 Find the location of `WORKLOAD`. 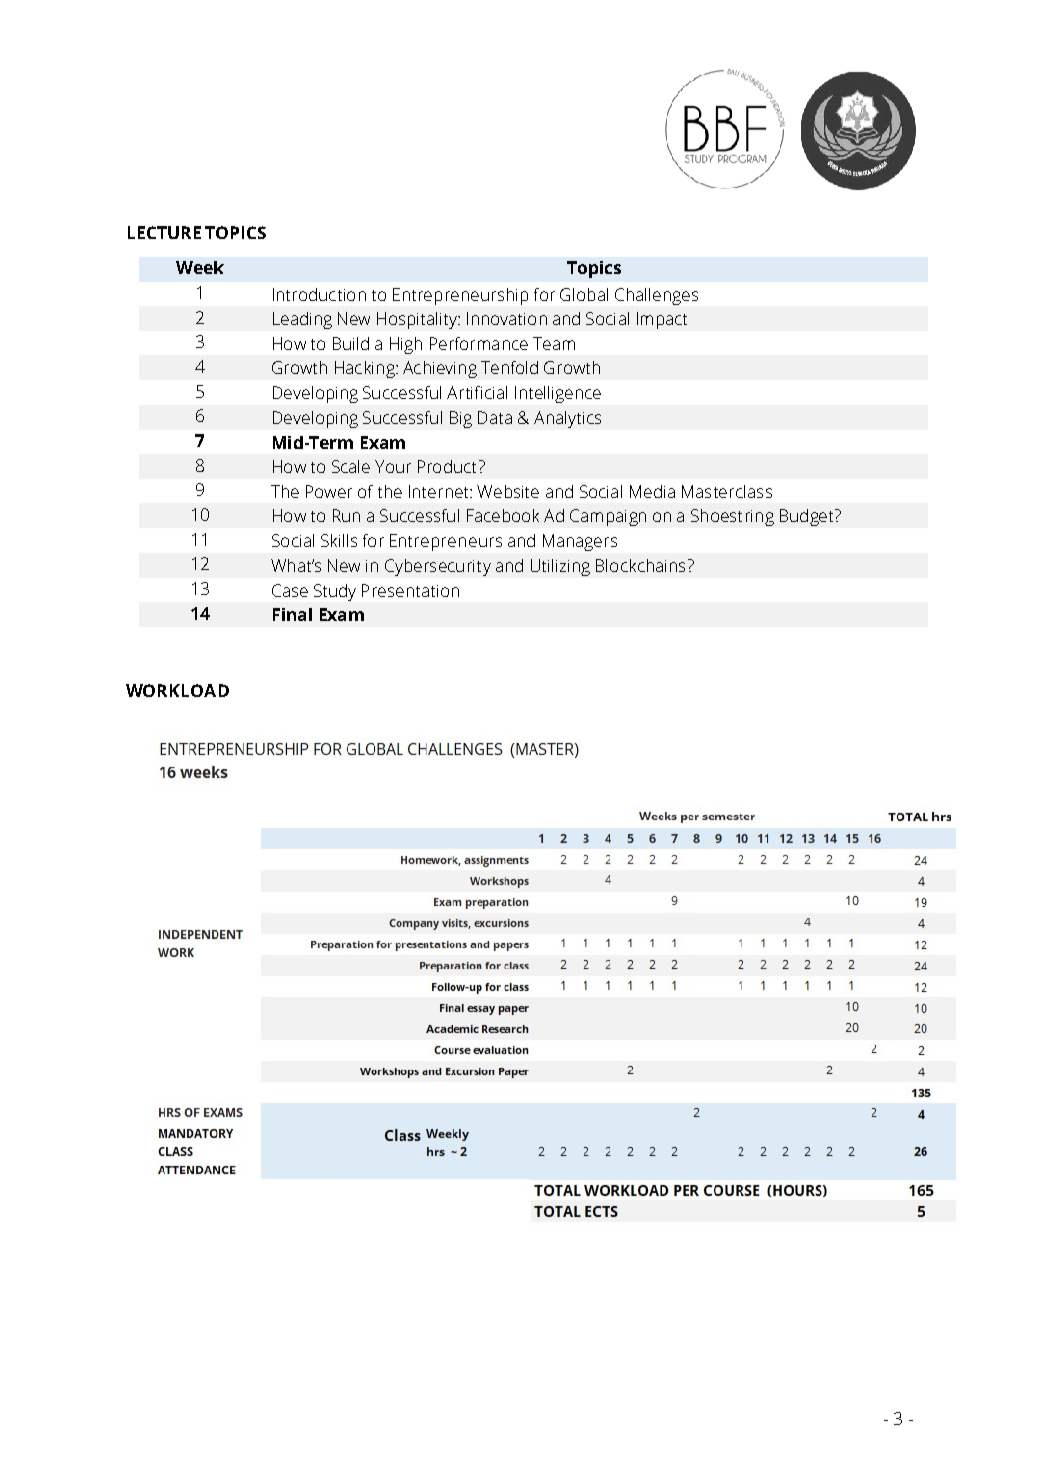

WORKLOAD is located at coordinates (177, 690).
